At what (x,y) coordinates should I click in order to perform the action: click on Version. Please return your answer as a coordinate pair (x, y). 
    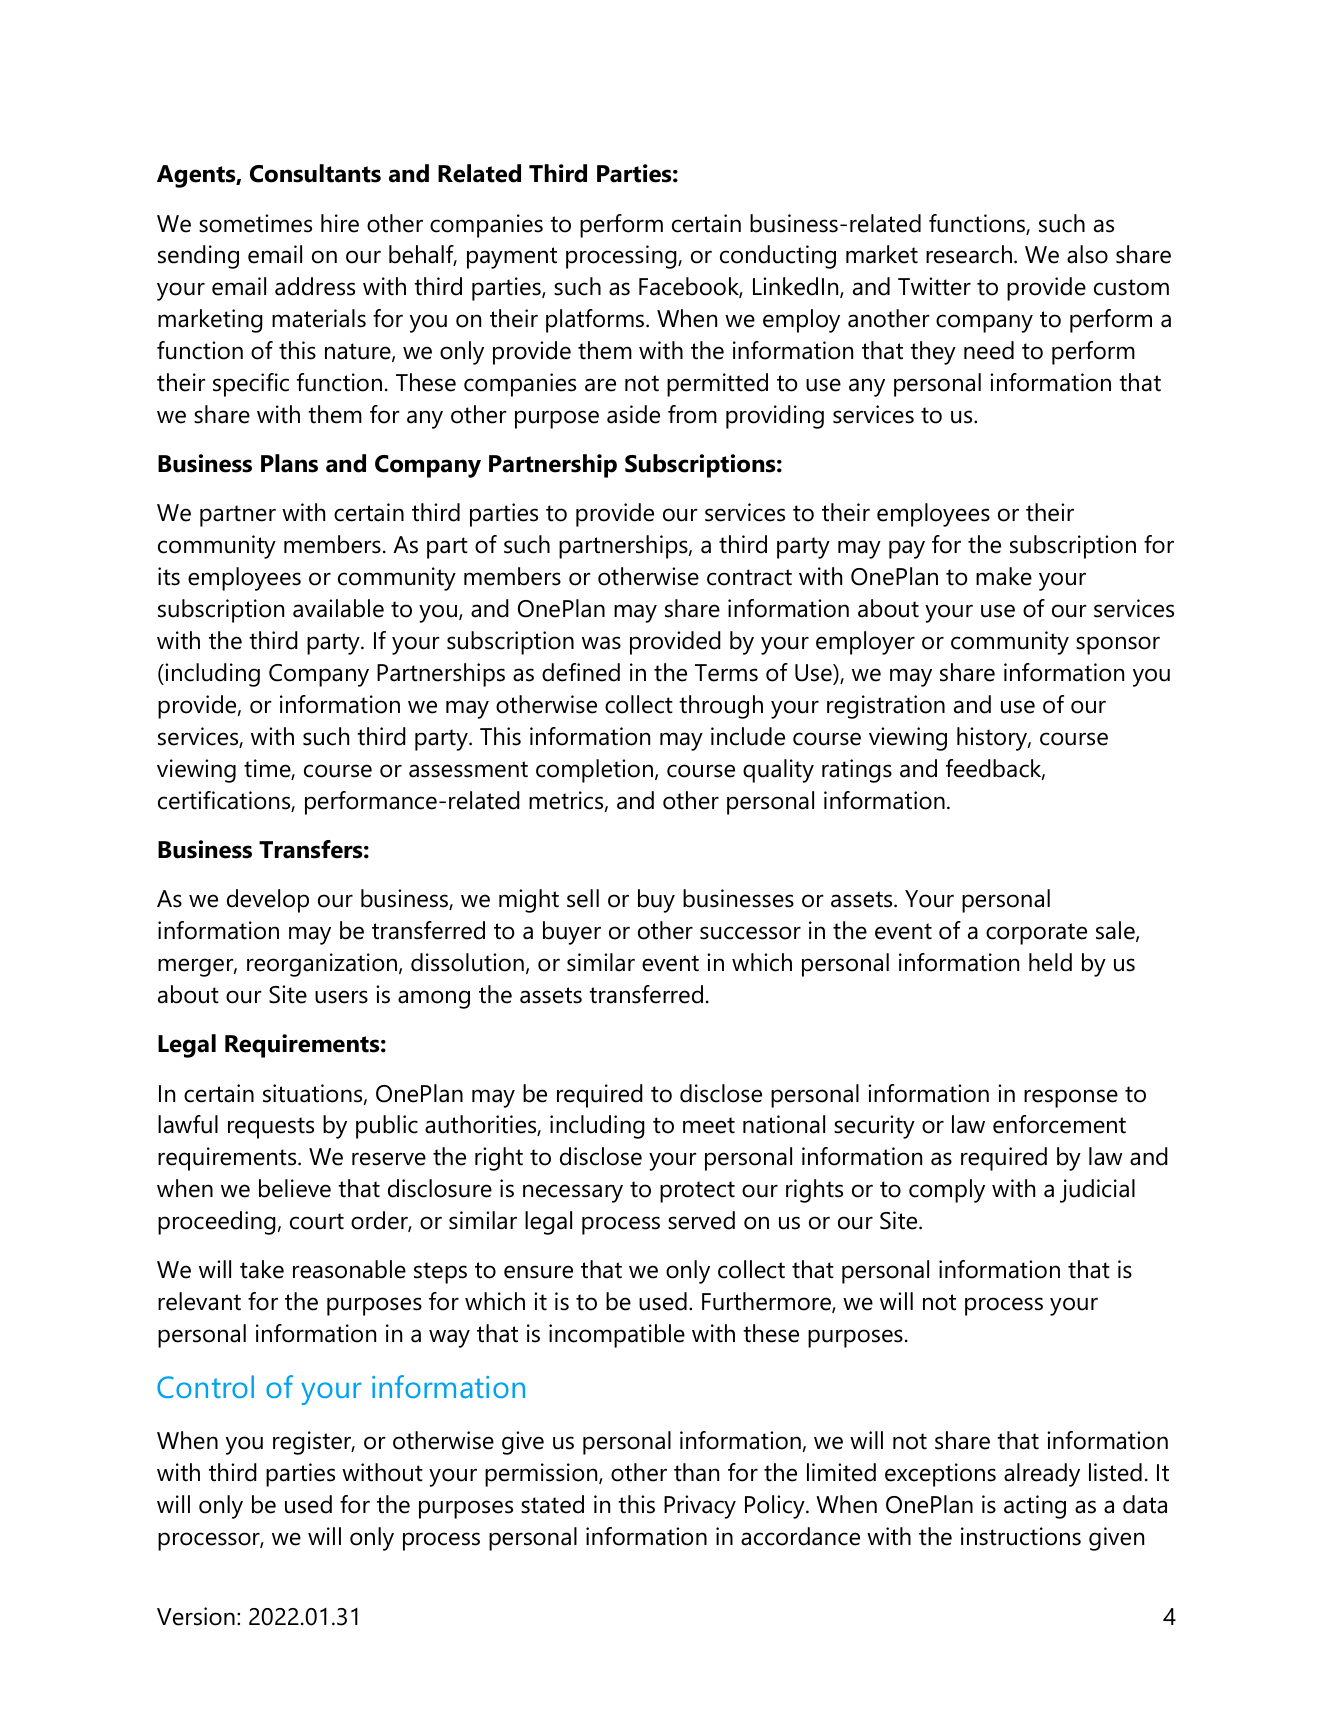
    Looking at the image, I should click on (196, 1616).
